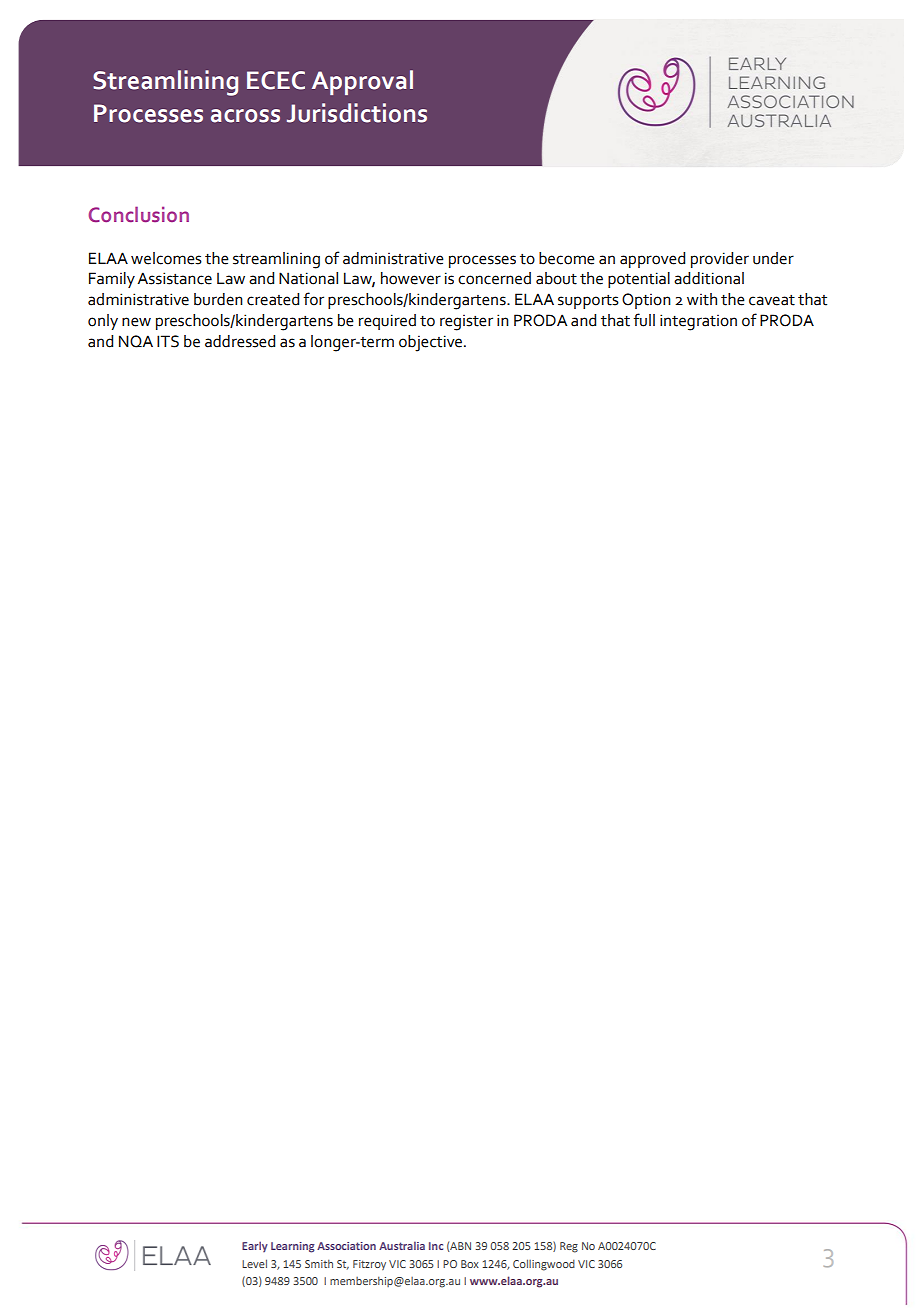 The image size is (924, 1308). What do you see at coordinates (357, 113) in the screenshot?
I see `Jurisdictions` at bounding box center [357, 113].
